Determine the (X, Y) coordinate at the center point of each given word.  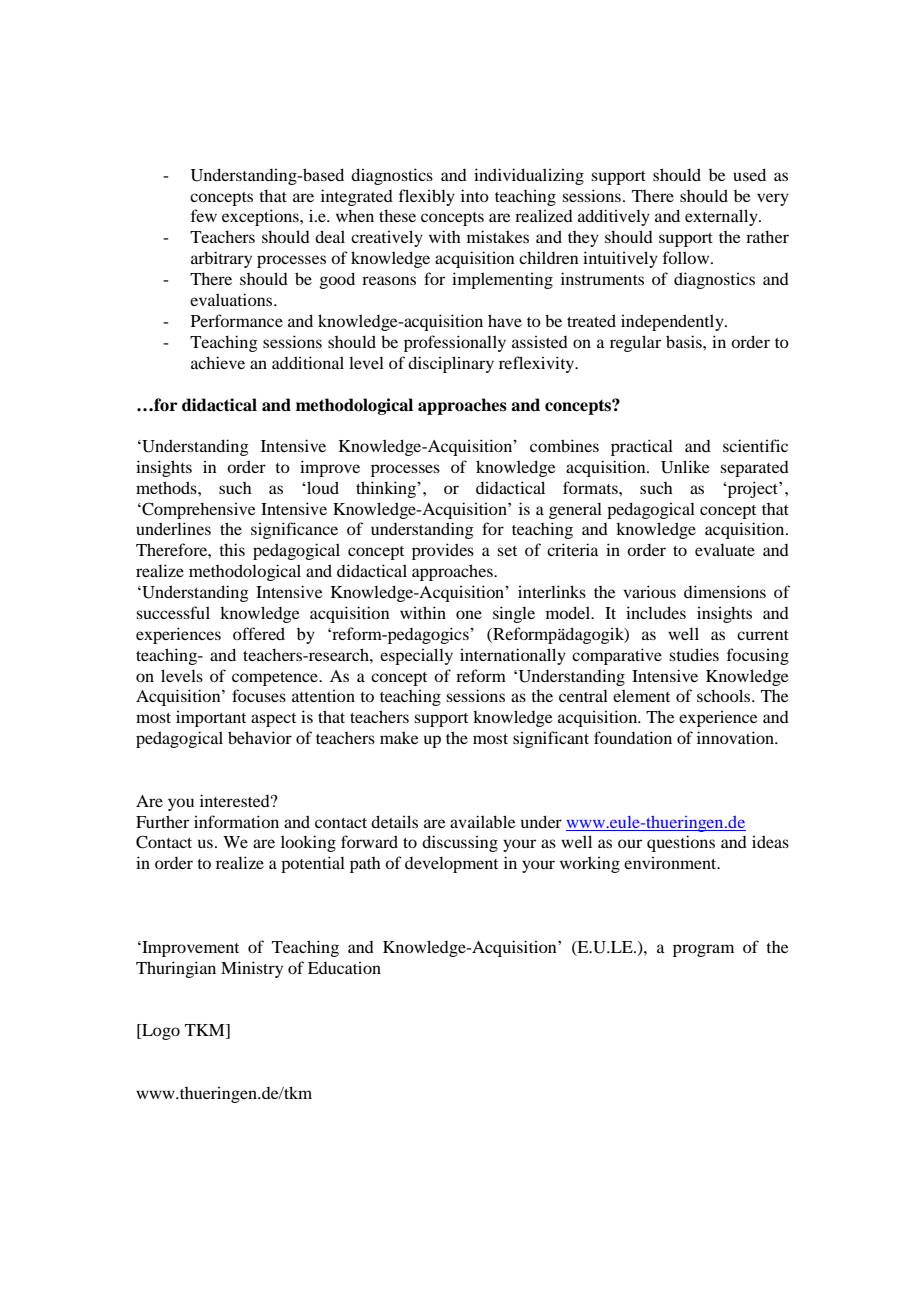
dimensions (725, 591)
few (204, 215)
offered (259, 633)
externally (722, 217)
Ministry (252, 969)
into (475, 195)
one (469, 614)
